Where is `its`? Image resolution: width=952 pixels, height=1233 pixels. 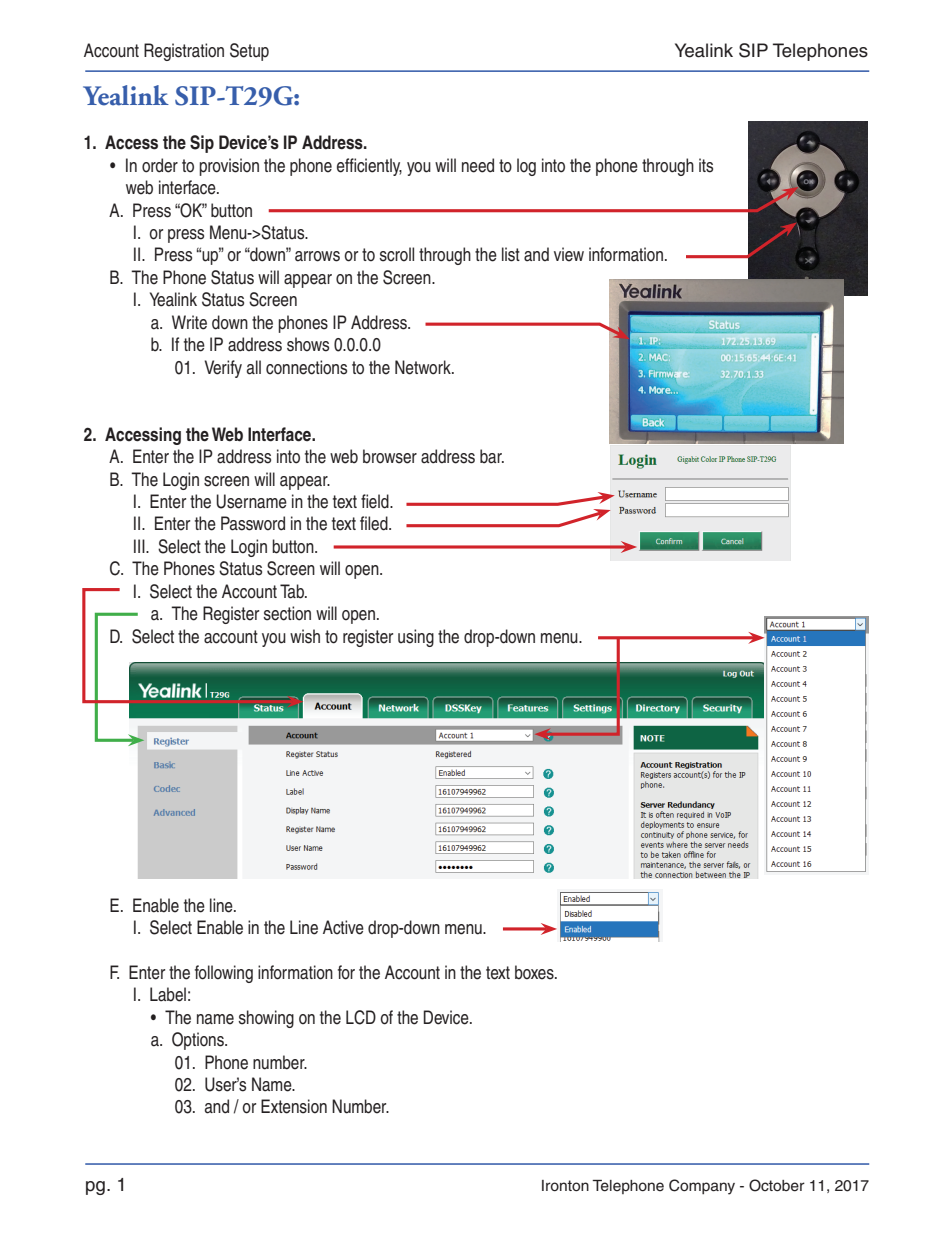 its is located at coordinates (706, 165).
